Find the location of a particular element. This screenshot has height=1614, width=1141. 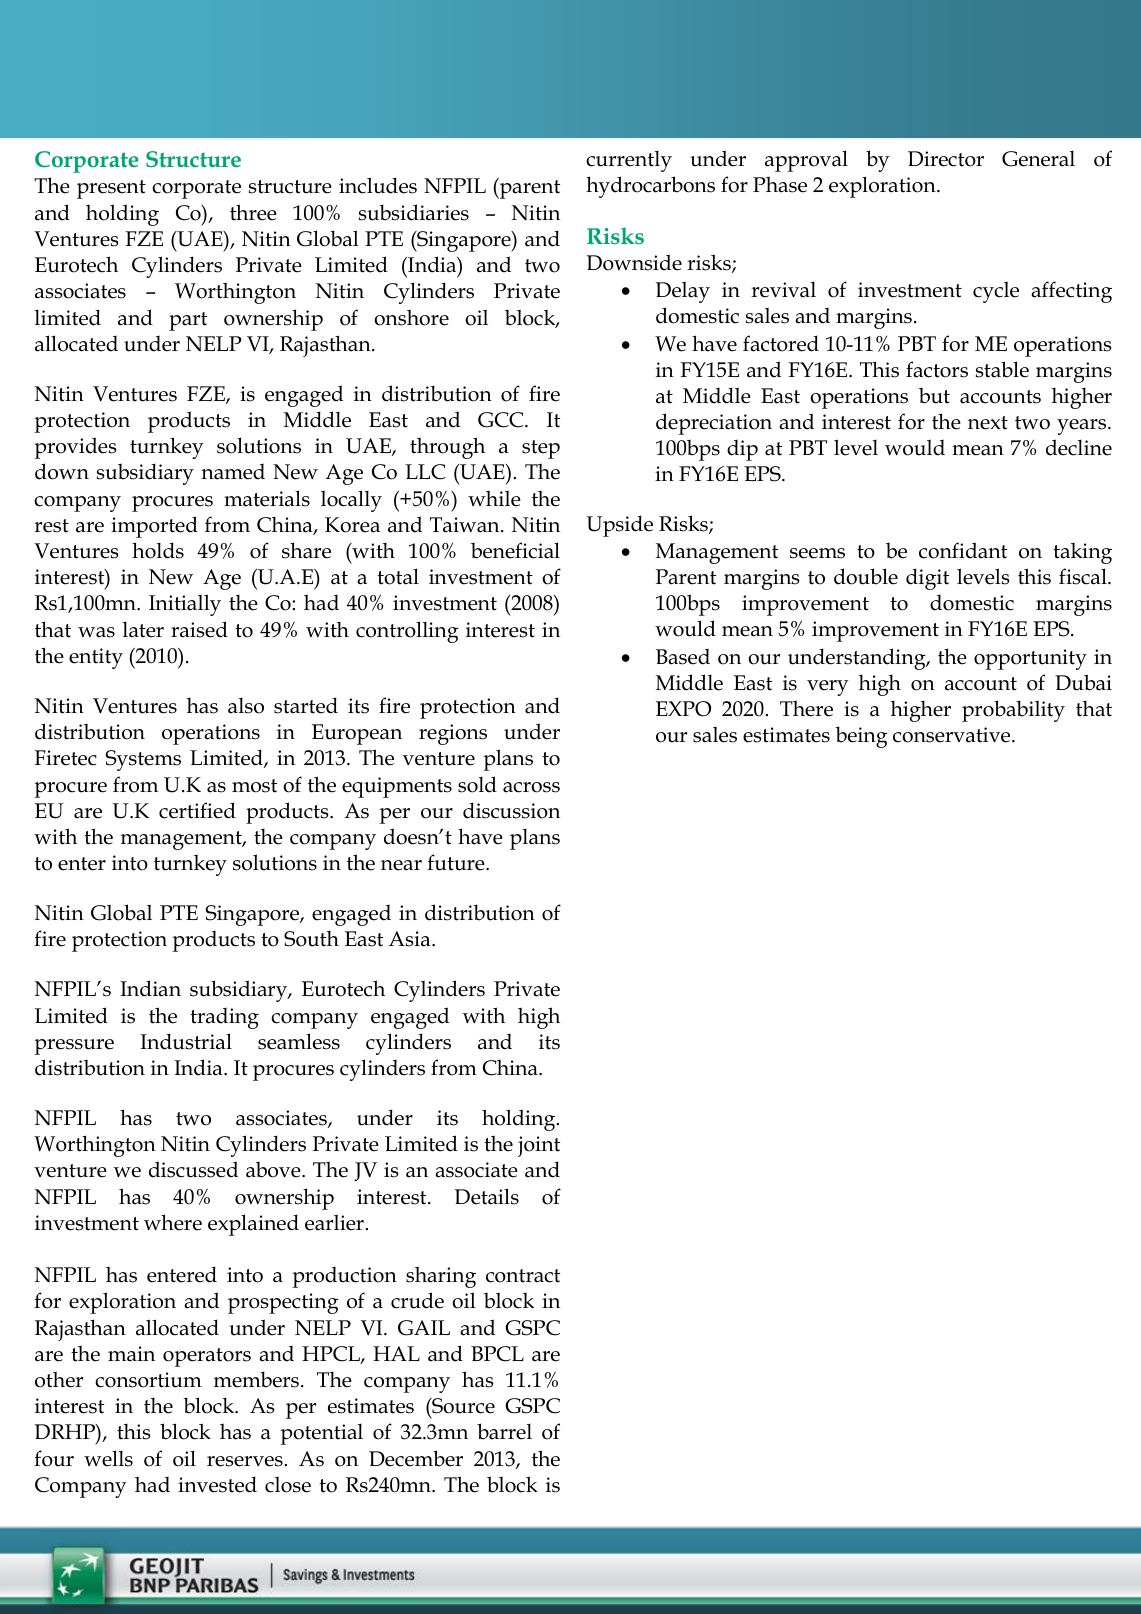

trading is located at coordinates (224, 1018).
